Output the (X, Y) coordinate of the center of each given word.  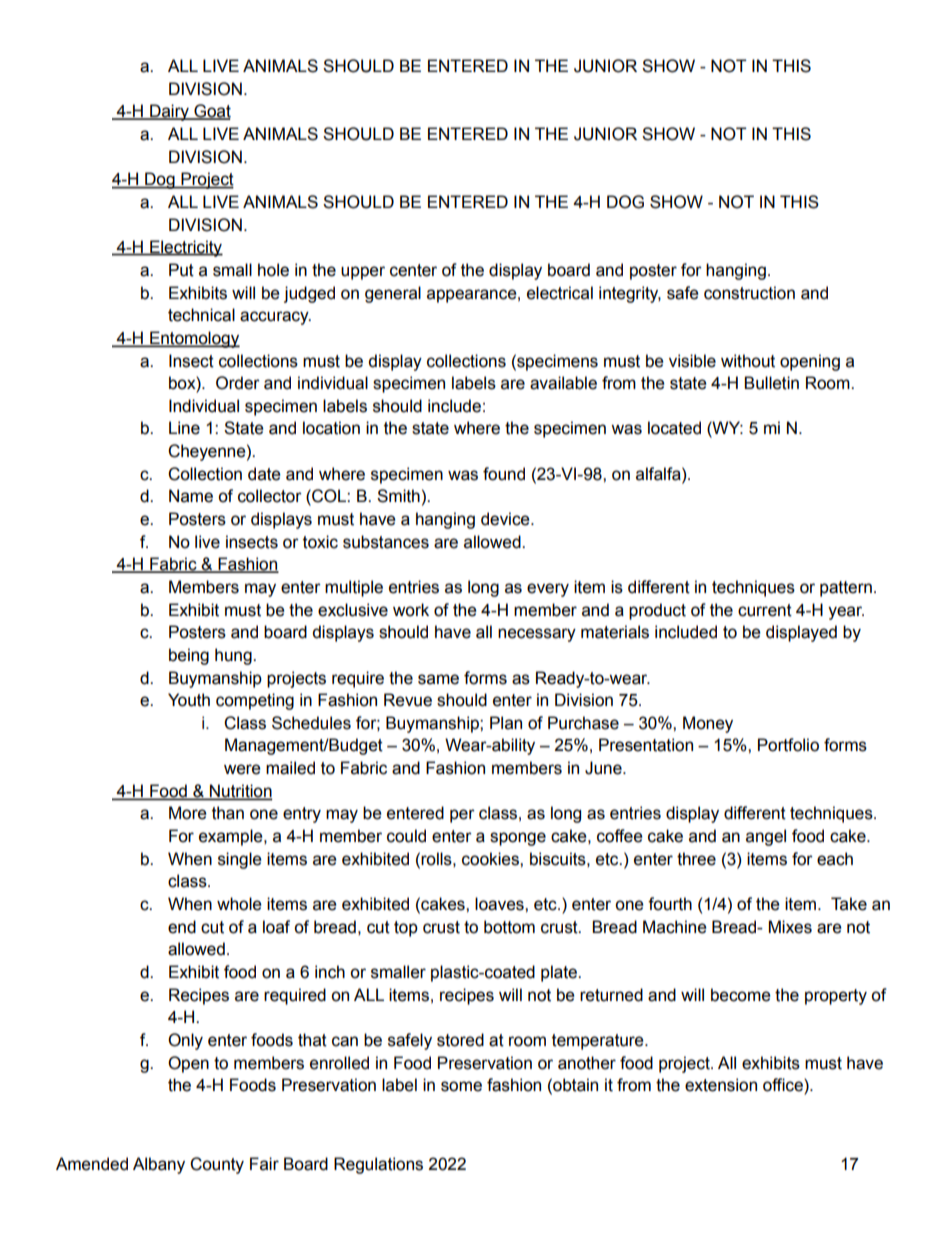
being (189, 656)
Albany (159, 1165)
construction (749, 293)
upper (363, 273)
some (461, 1086)
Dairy (169, 112)
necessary (537, 635)
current (765, 610)
